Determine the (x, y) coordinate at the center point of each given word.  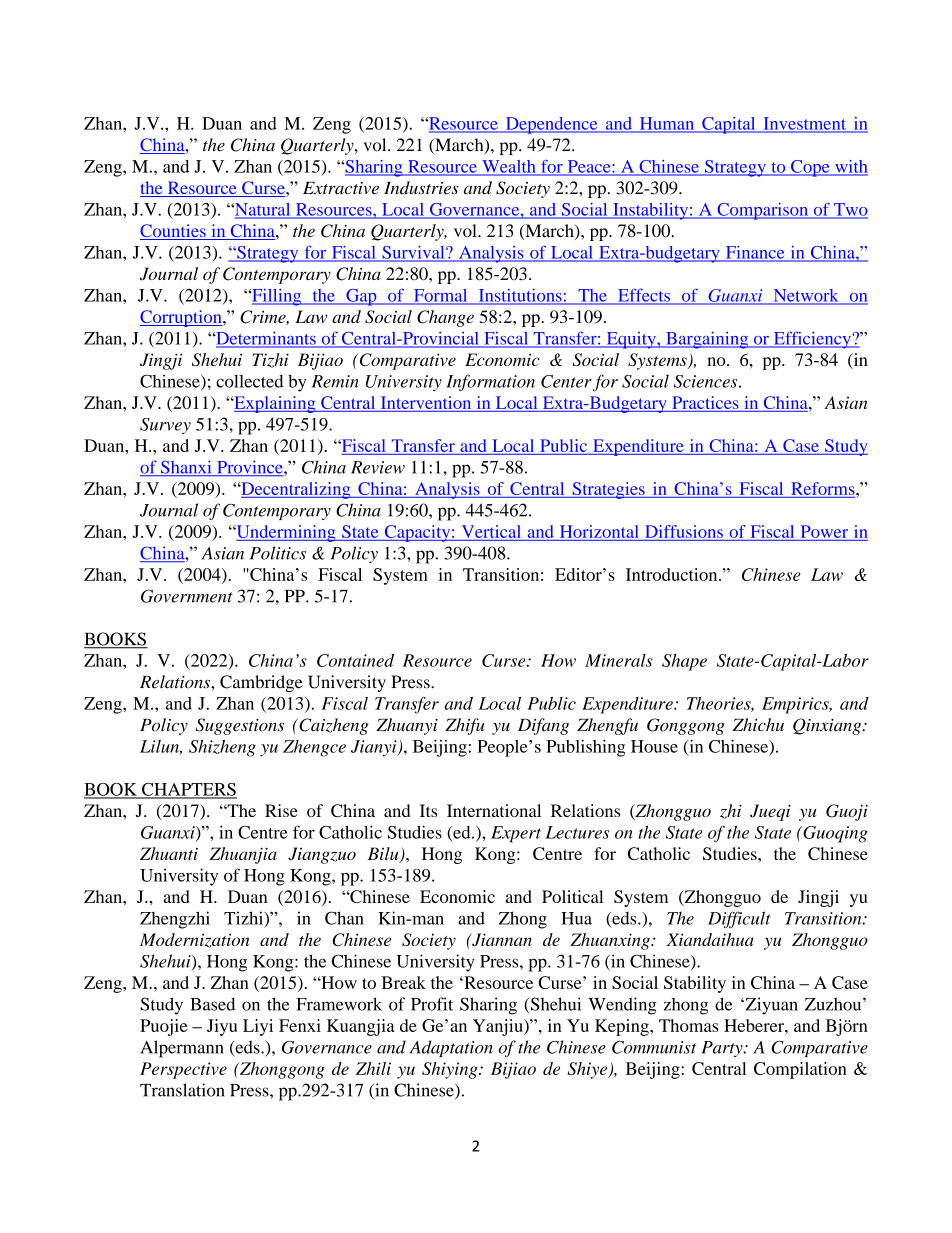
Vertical (491, 531)
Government (187, 596)
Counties (174, 232)
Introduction (673, 574)
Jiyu (222, 1027)
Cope (810, 168)
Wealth (509, 167)
